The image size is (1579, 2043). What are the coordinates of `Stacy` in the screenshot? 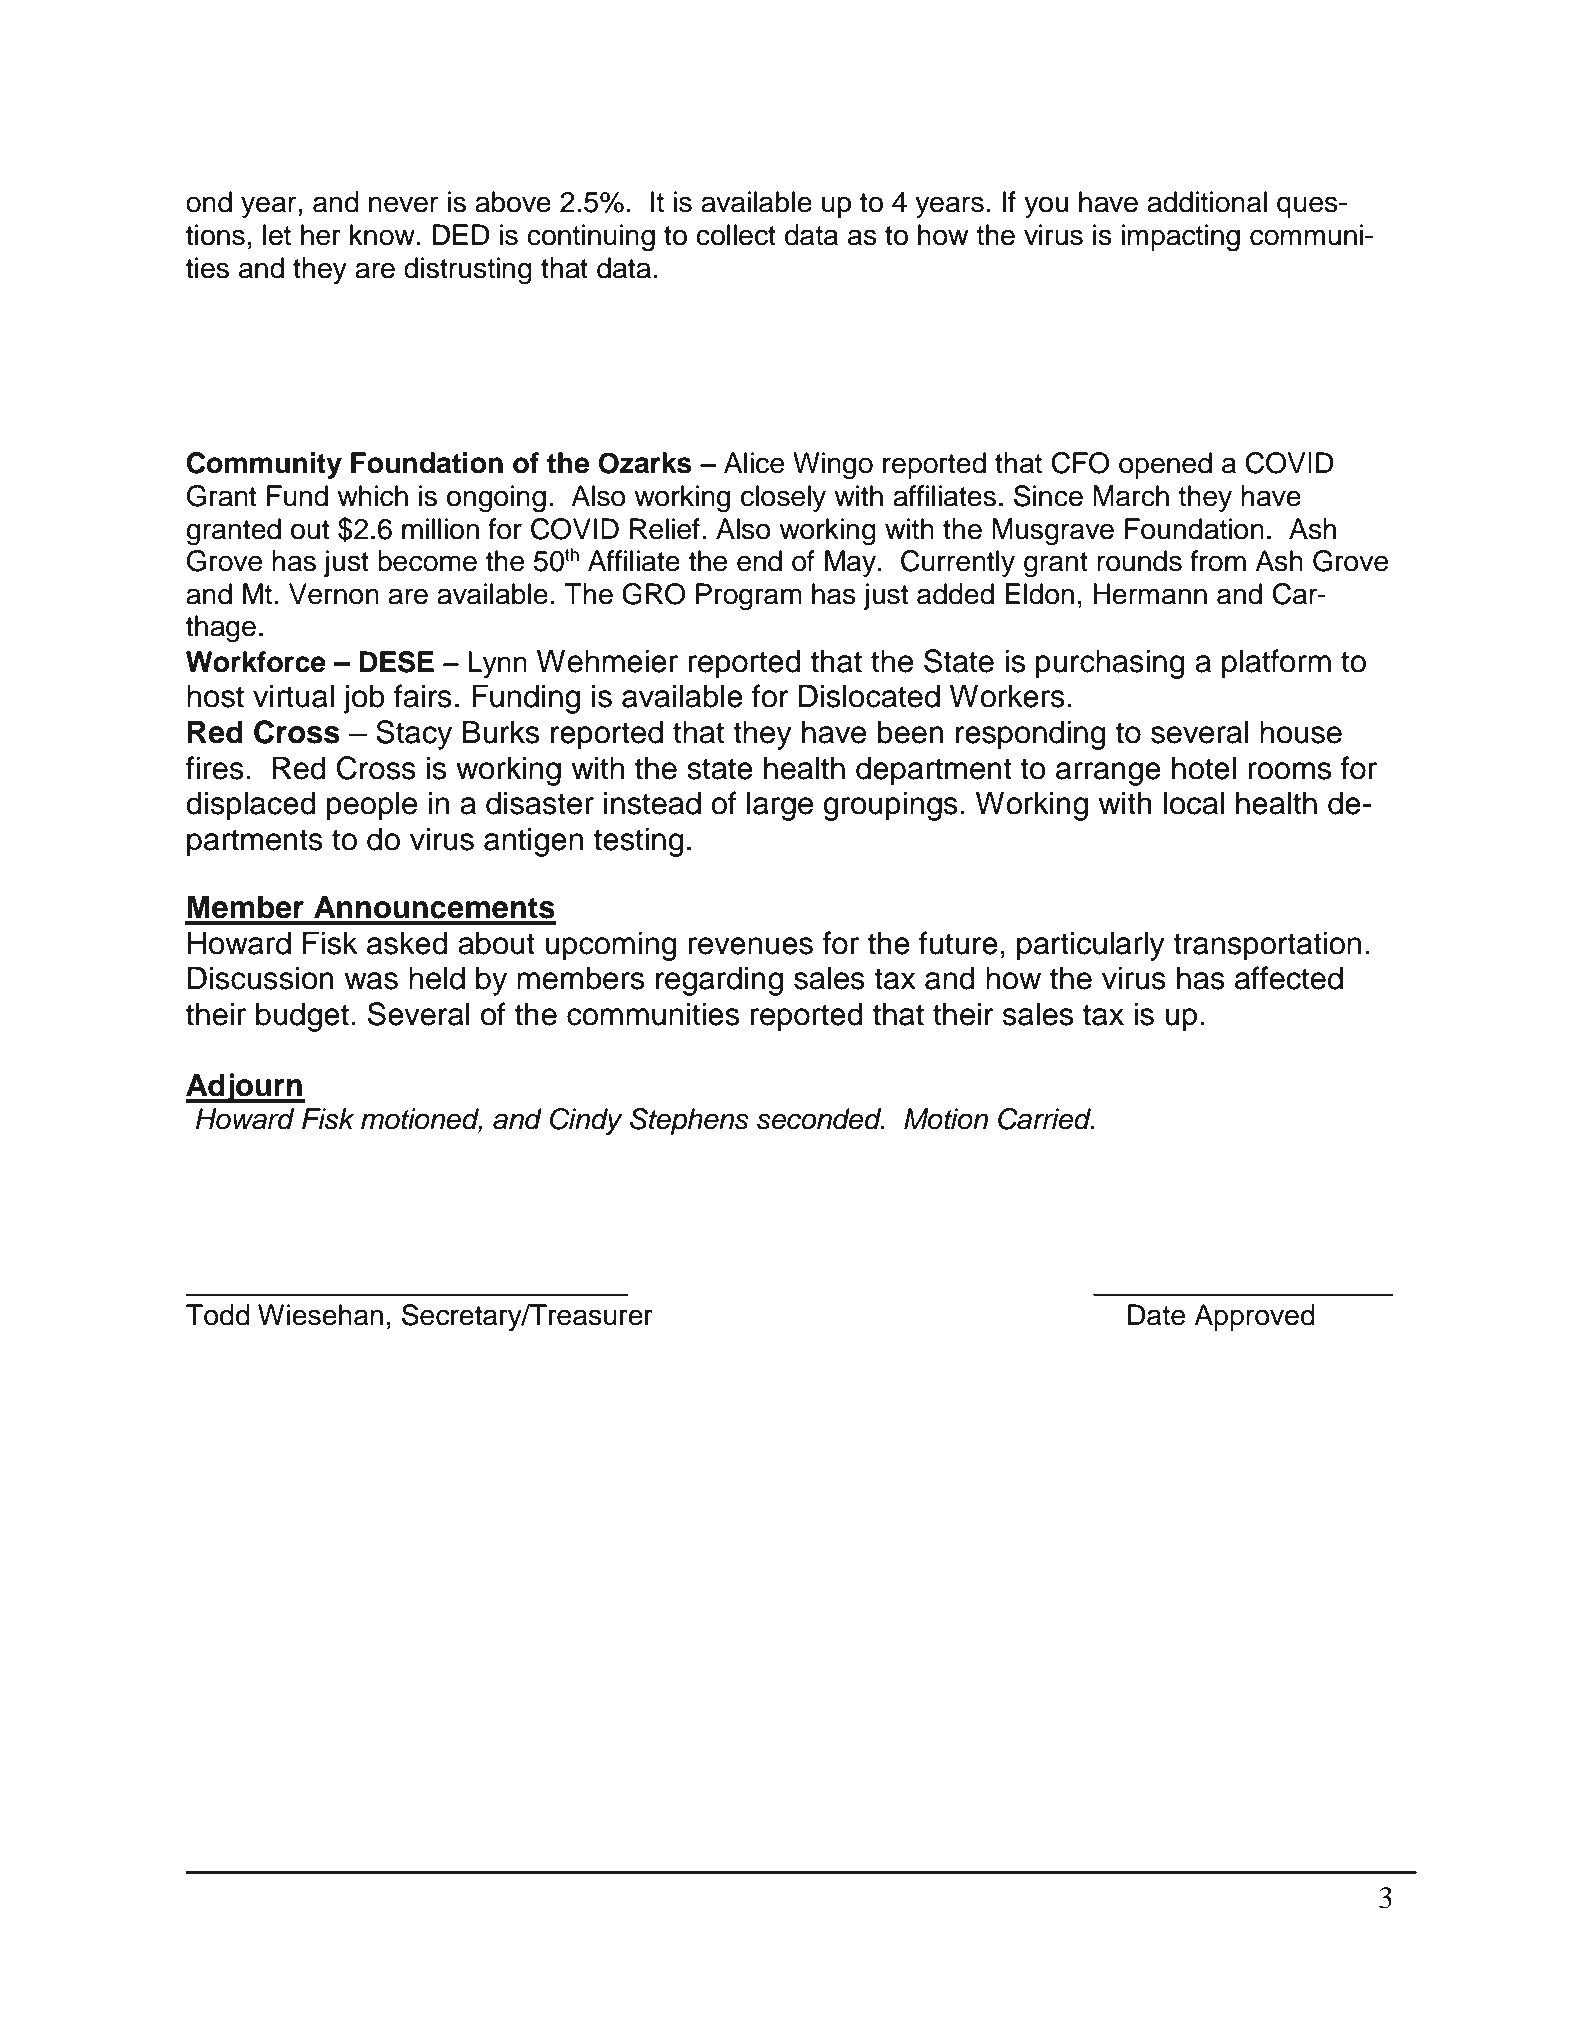 It's located at (414, 735).
